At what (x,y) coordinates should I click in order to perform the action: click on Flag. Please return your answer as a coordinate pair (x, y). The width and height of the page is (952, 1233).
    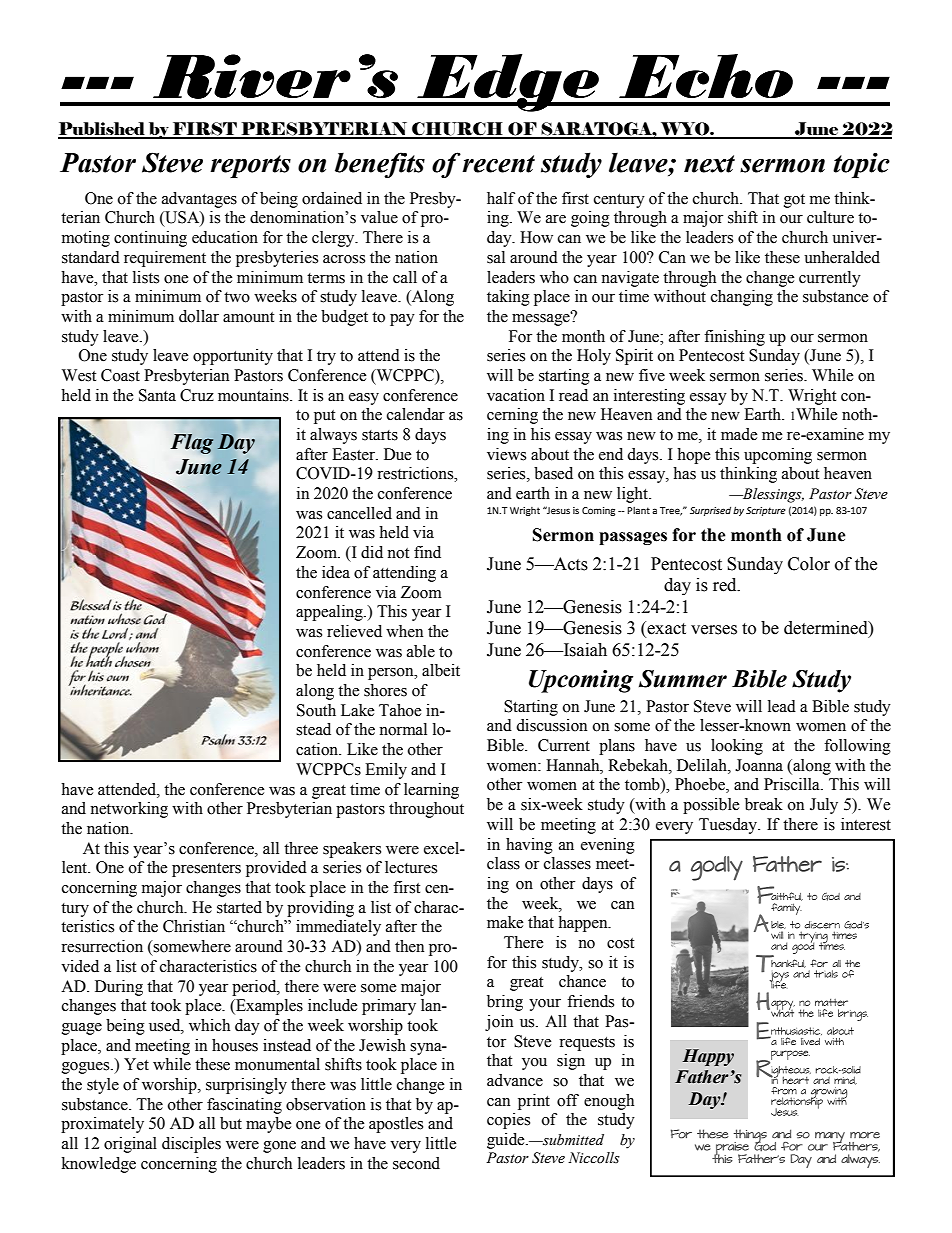
    Looking at the image, I should click on (192, 444).
